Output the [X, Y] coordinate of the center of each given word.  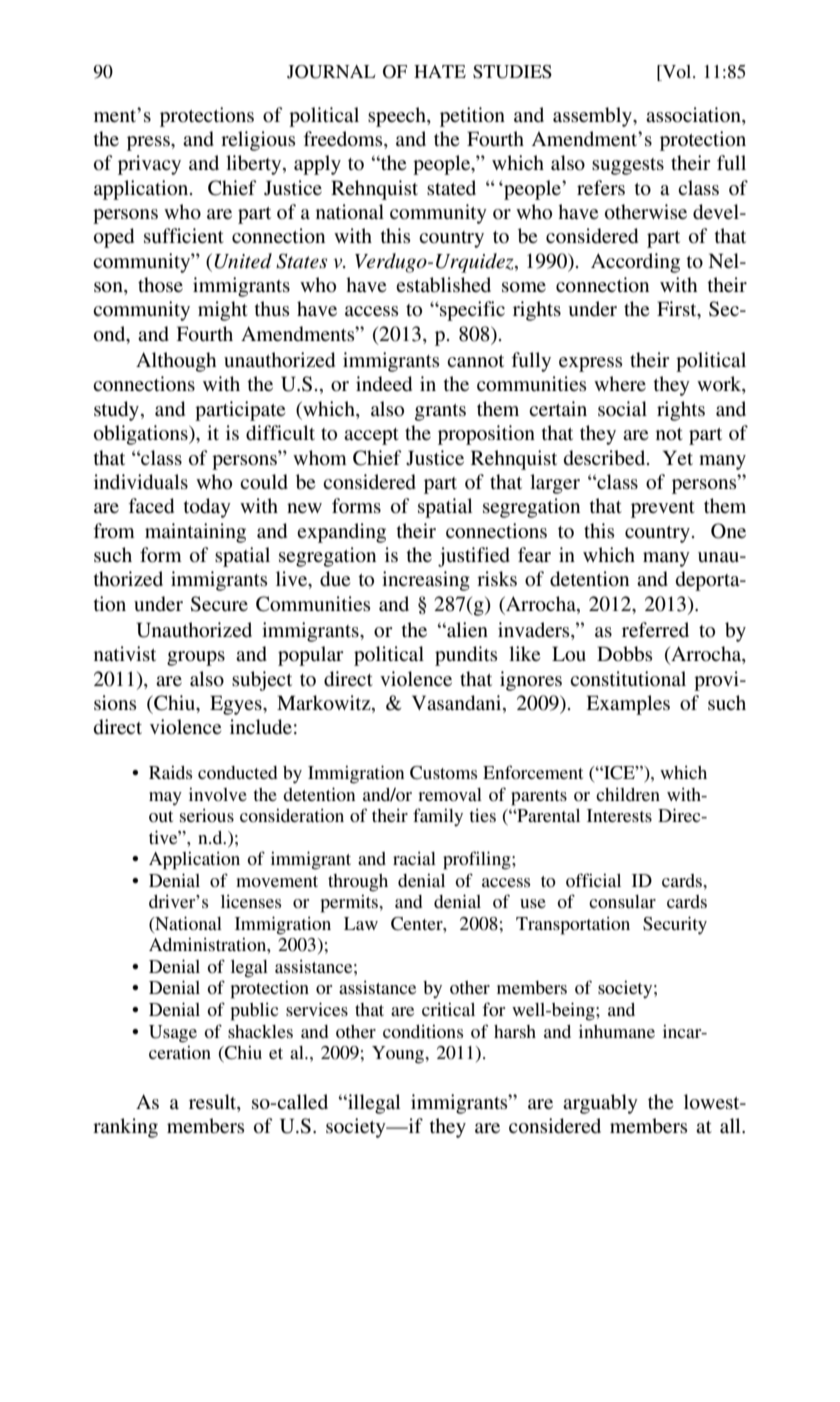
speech [398, 117]
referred [655, 629]
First [678, 310]
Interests [619, 815]
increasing [426, 581]
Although [176, 362]
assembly [593, 117]
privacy [149, 165]
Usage [173, 1034]
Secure [219, 604]
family [438, 817]
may [165, 799]
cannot [475, 361]
